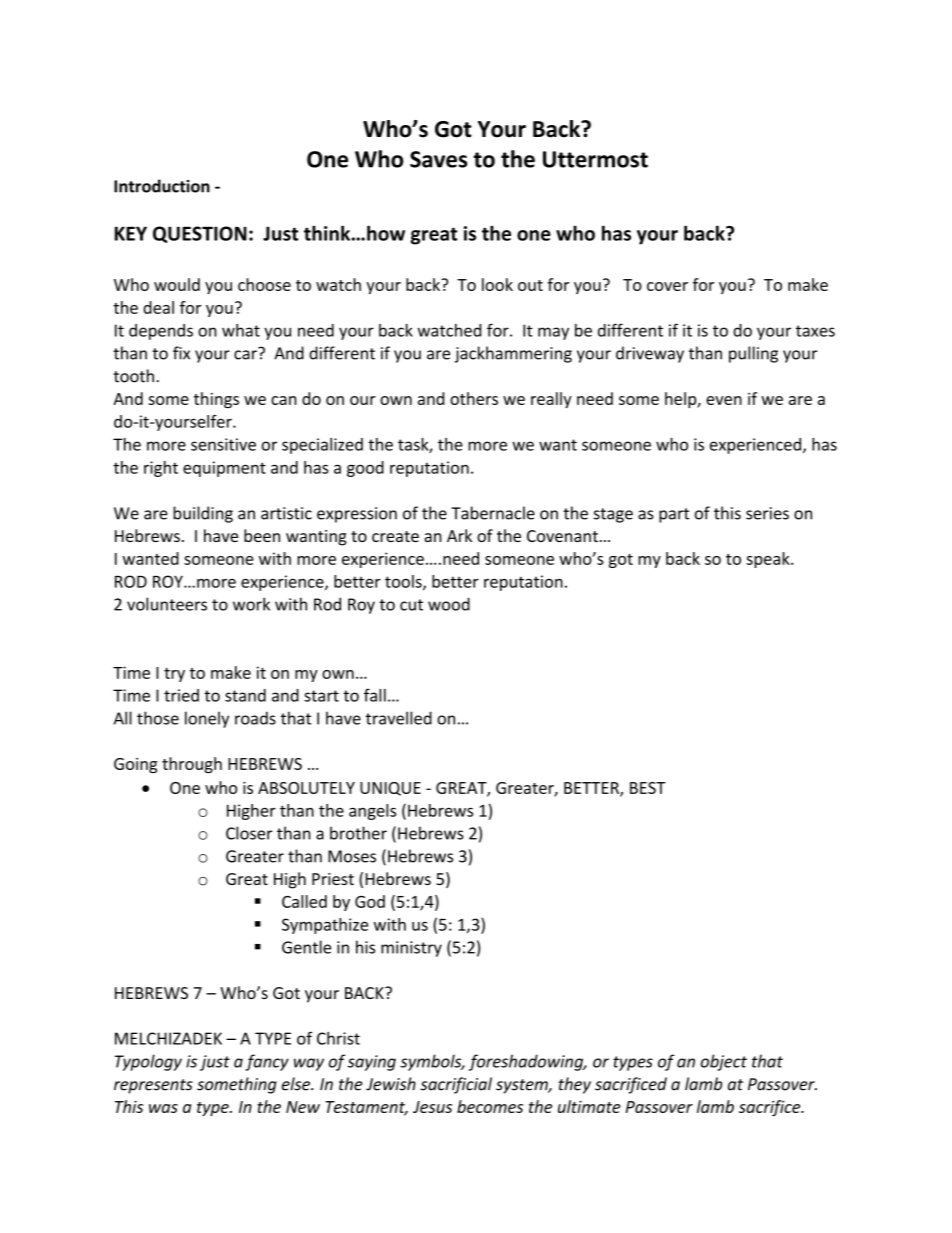 The image size is (952, 1233). I want to click on Saves, so click(438, 159).
